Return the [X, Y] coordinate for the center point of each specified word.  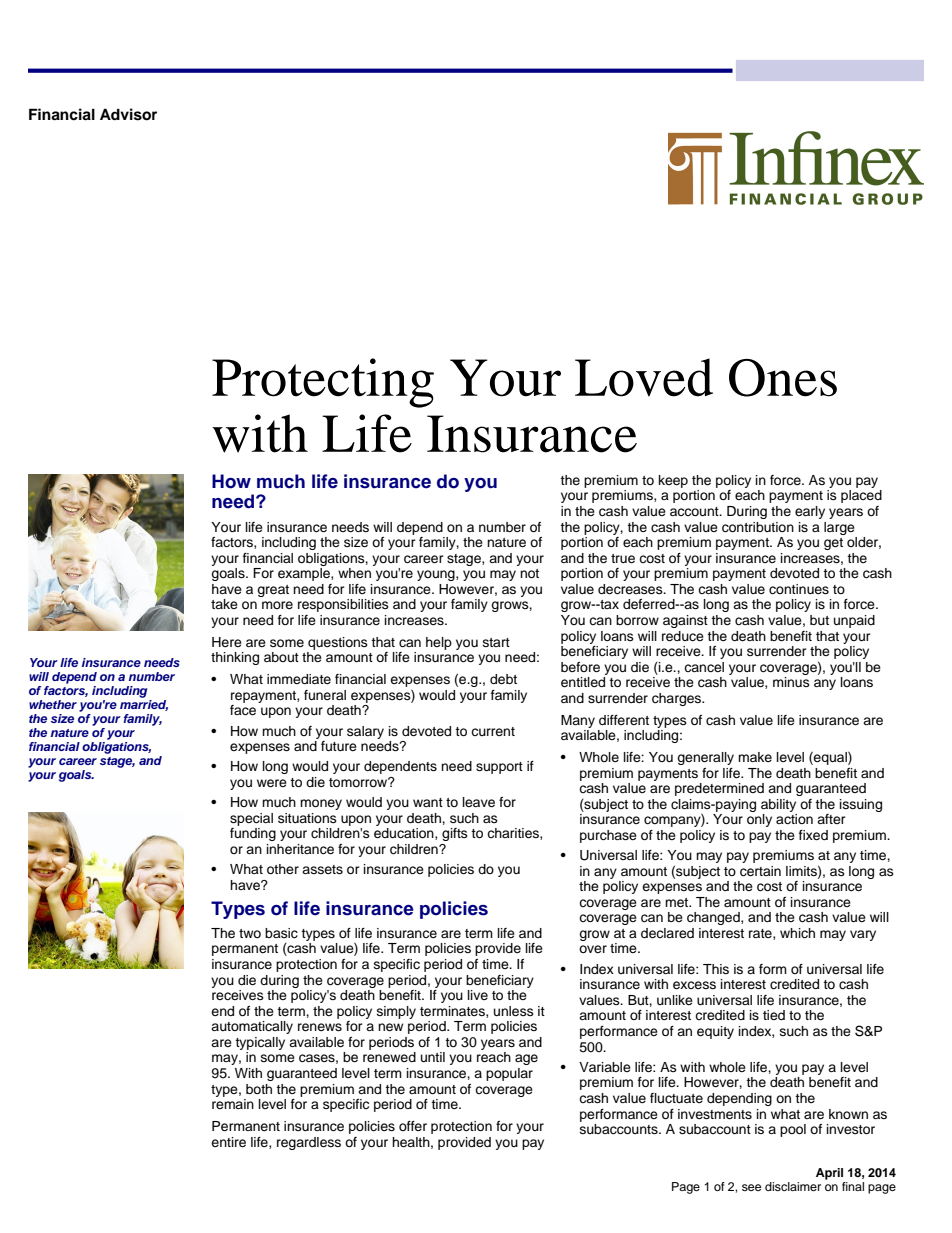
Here [227, 642]
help [439, 643]
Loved [644, 377]
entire [228, 1142]
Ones [783, 378]
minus [791, 682]
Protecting [323, 383]
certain [760, 871]
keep [673, 481]
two [250, 933]
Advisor [128, 114]
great [273, 591]
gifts [455, 834]
